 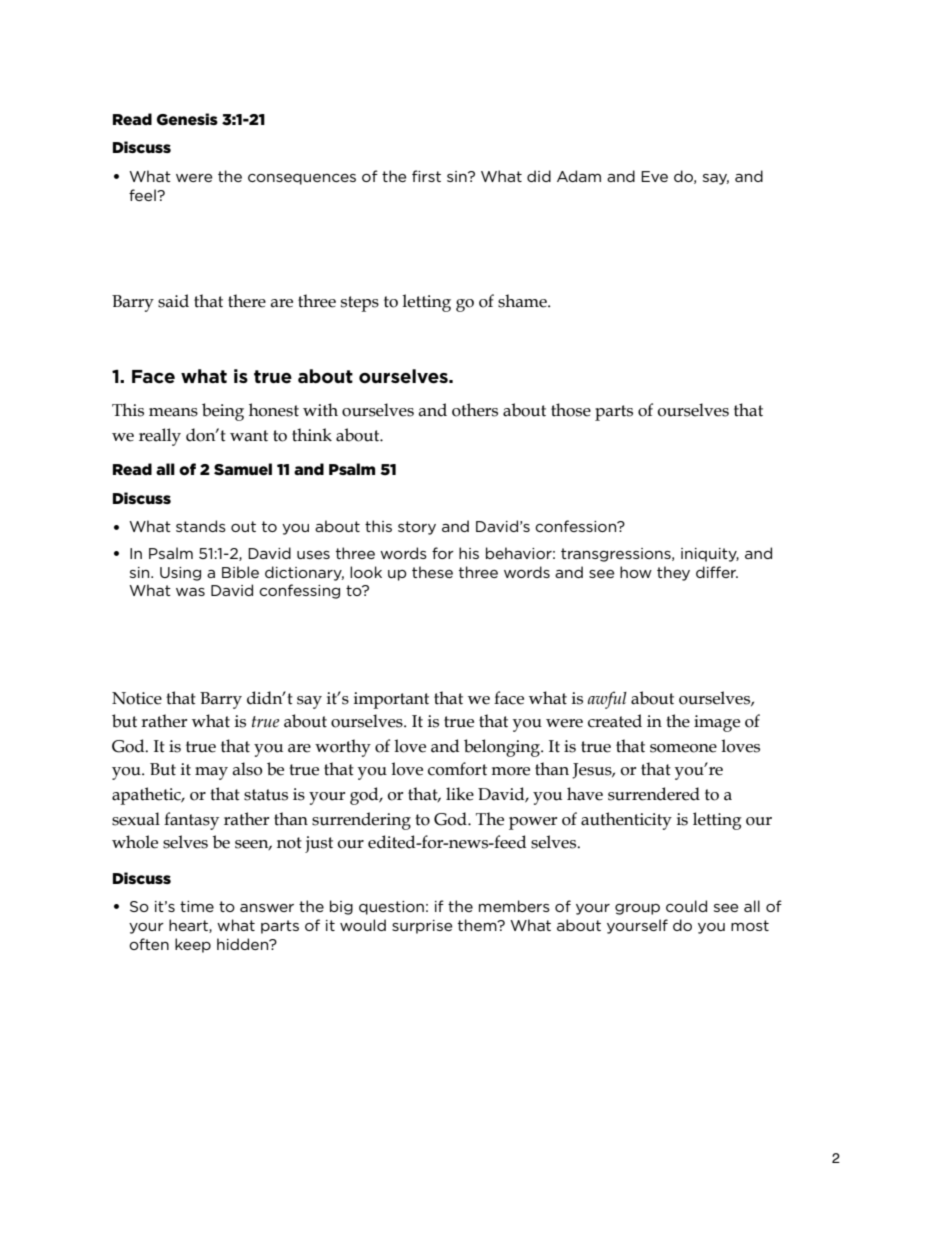 I want to click on story, so click(x=417, y=528).
